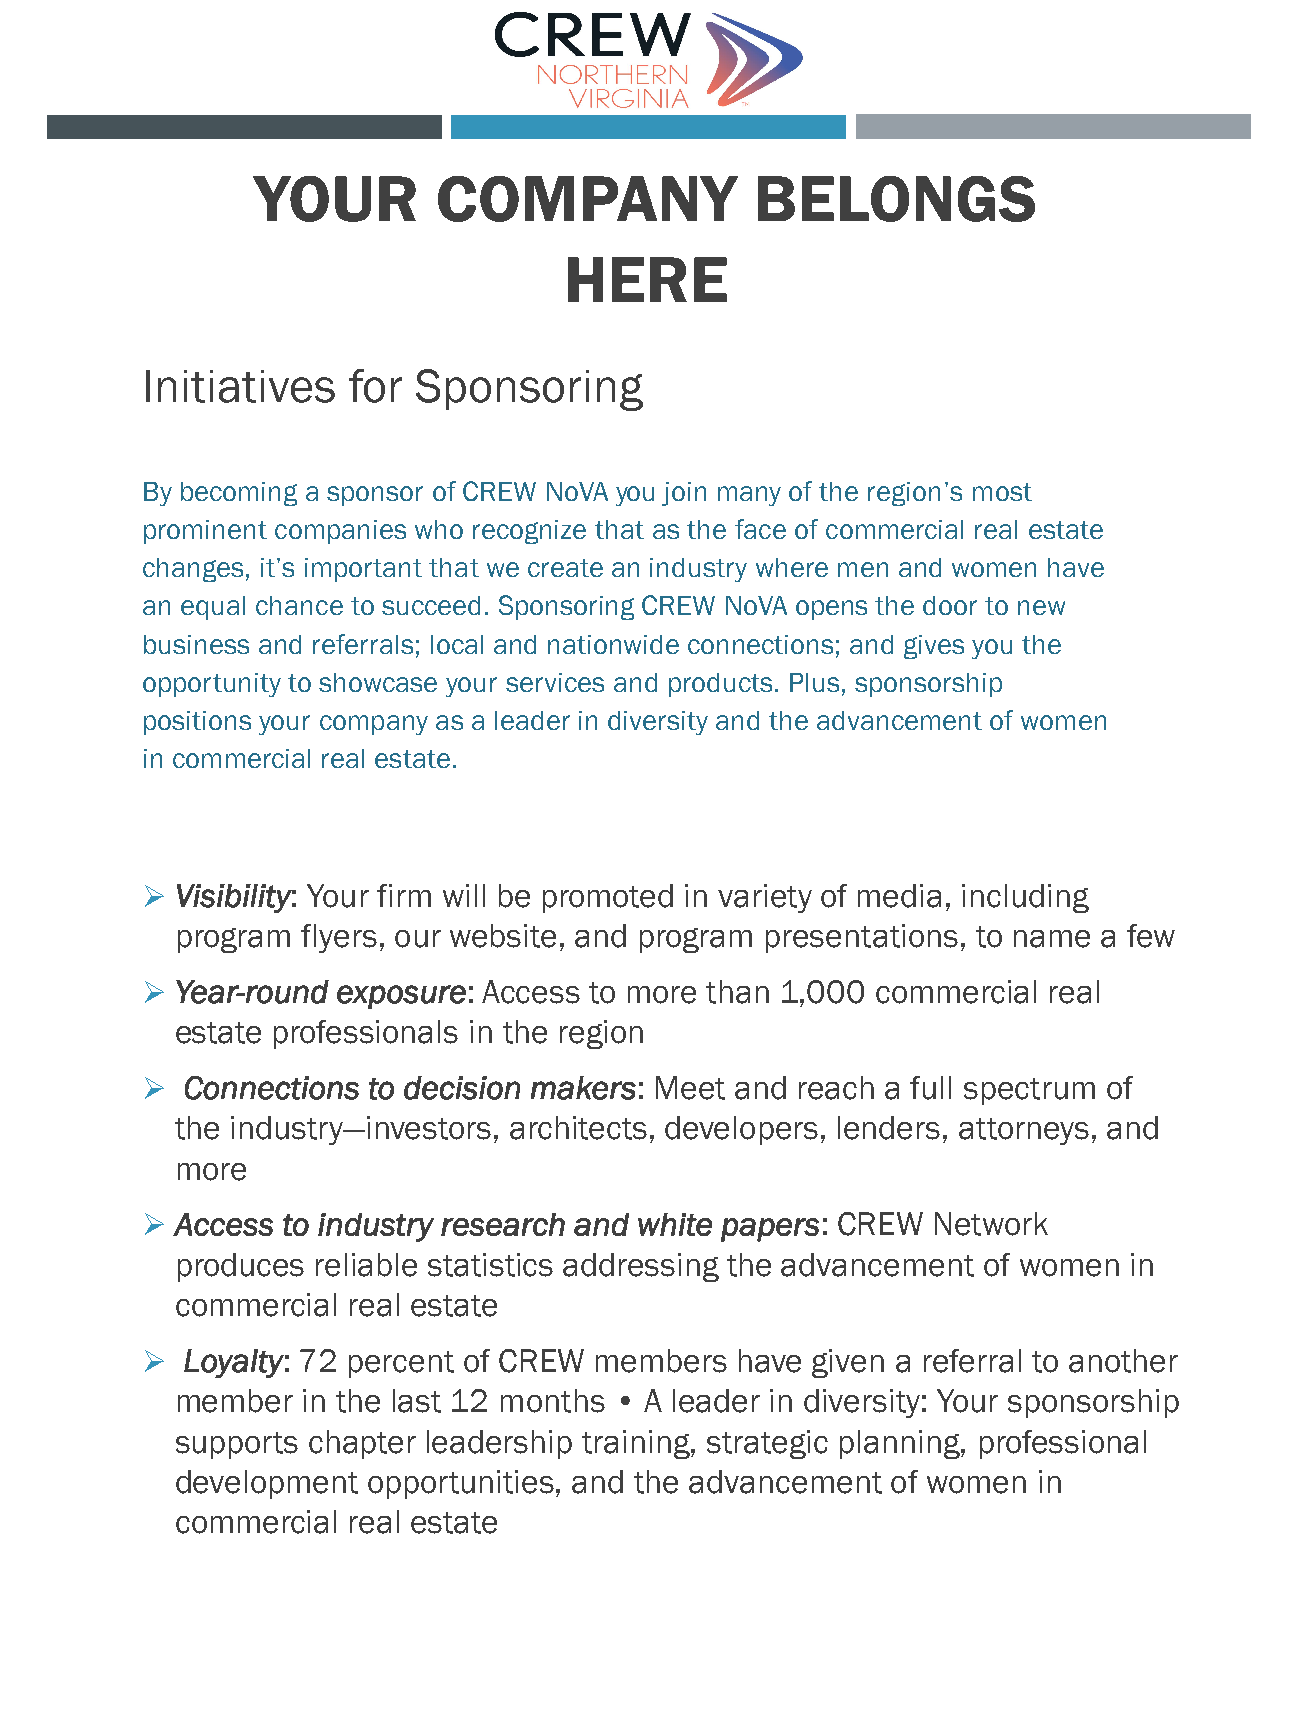 The image size is (1298, 1731). What do you see at coordinates (1041, 607) in the screenshot?
I see `new` at bounding box center [1041, 607].
